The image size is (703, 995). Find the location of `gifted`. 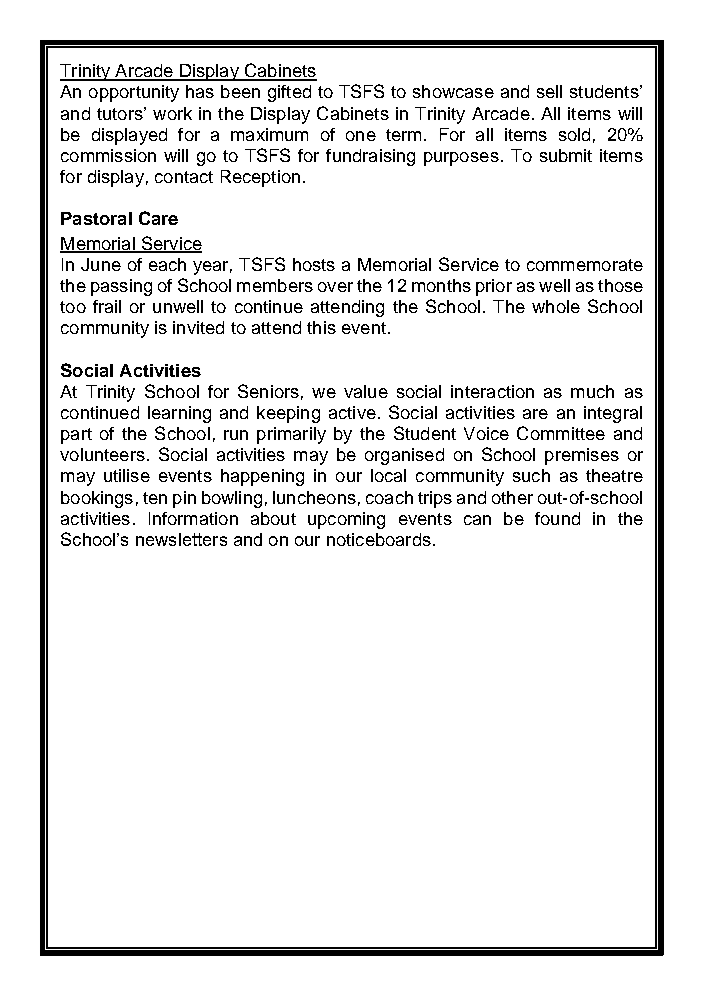

gifted is located at coordinates (289, 93).
